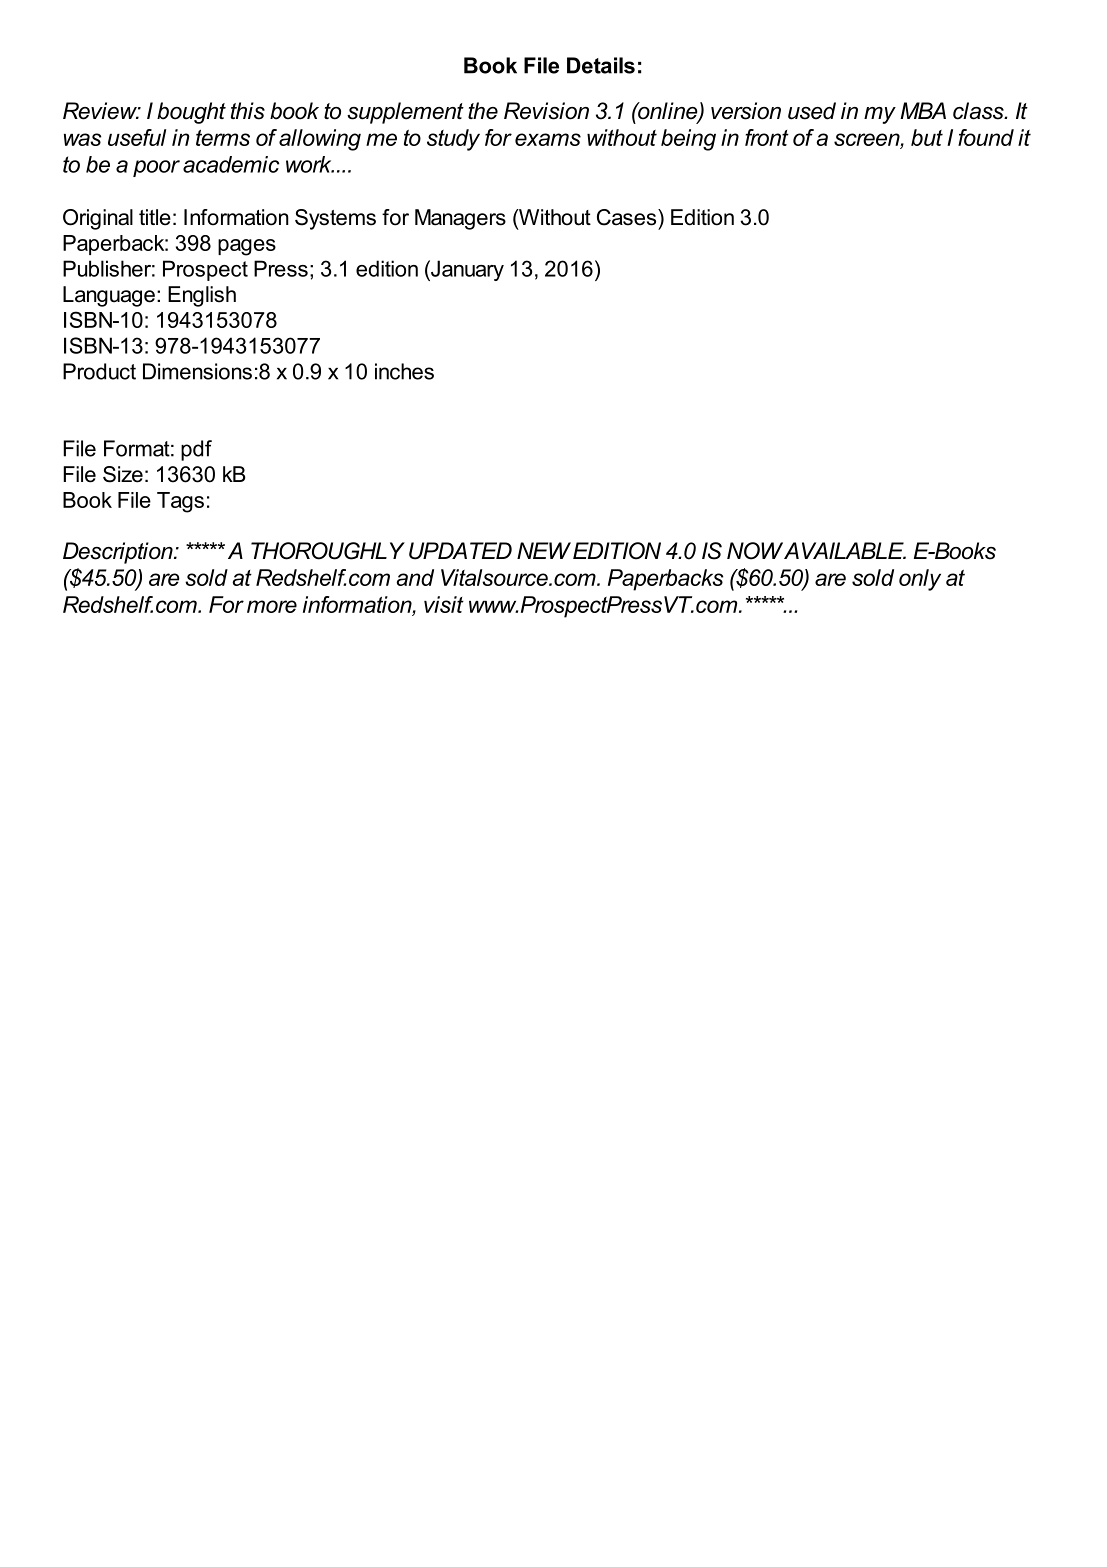  I want to click on bought, so click(191, 113).
